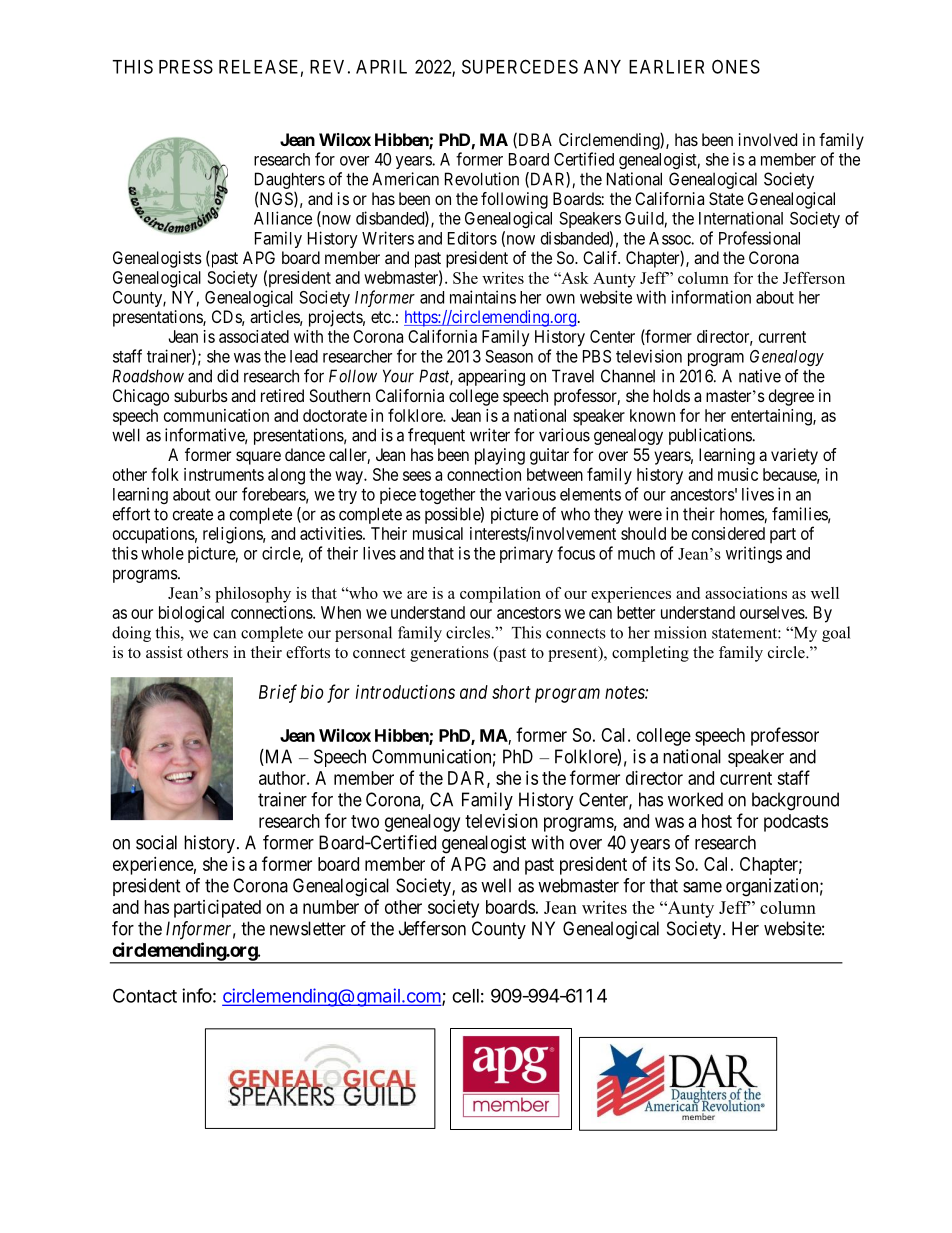 This screenshot has width=952, height=1233. What do you see at coordinates (381, 67) in the screenshot?
I see `APRIL` at bounding box center [381, 67].
